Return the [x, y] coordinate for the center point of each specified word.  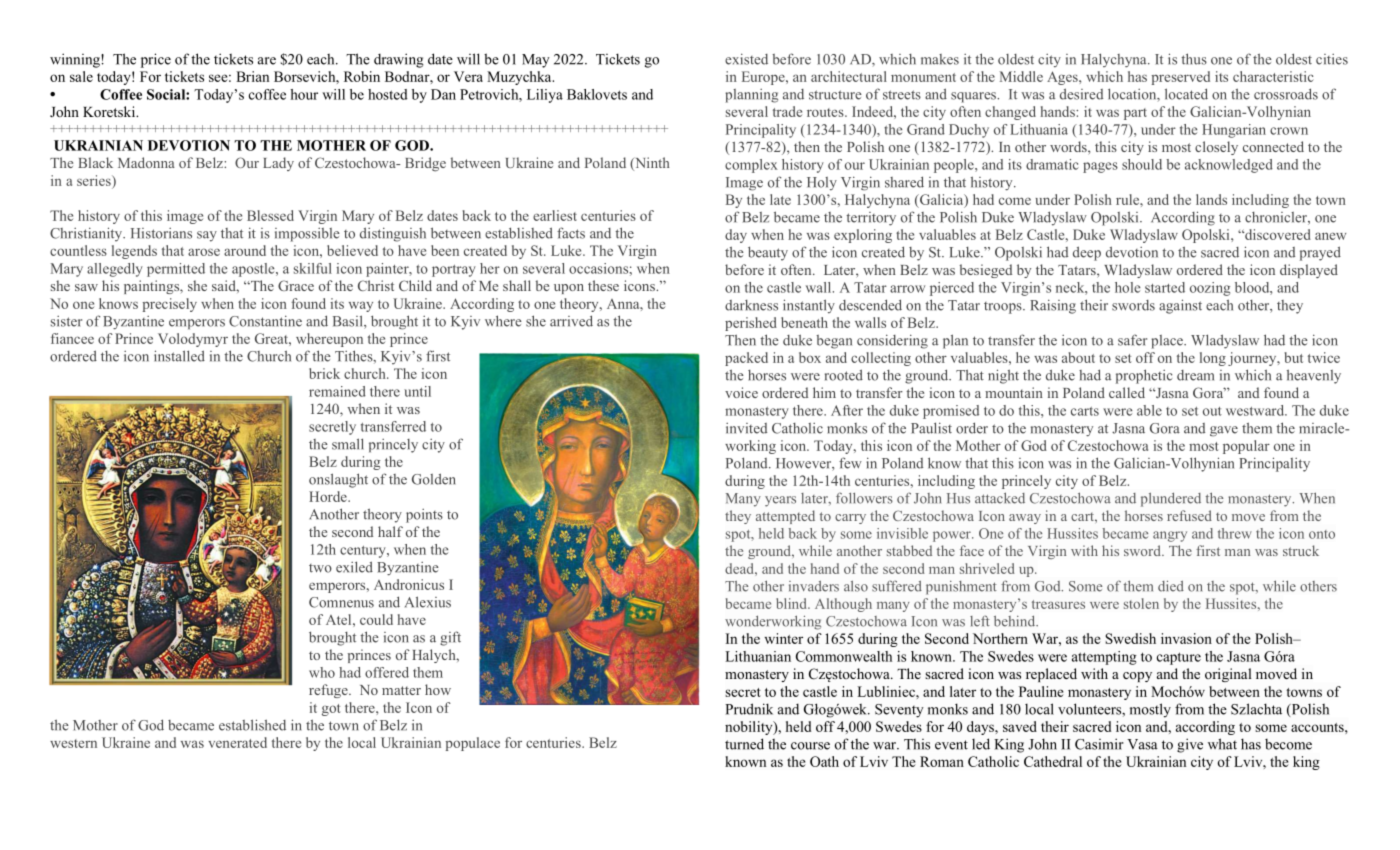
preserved [1181, 78]
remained [337, 391]
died [1171, 586]
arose [204, 252]
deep [1087, 253]
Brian [252, 76]
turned [744, 744]
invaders [814, 586]
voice [741, 392]
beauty [768, 253]
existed [746, 59]
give [1190, 745]
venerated [237, 742]
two [320, 568]
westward [1256, 410]
